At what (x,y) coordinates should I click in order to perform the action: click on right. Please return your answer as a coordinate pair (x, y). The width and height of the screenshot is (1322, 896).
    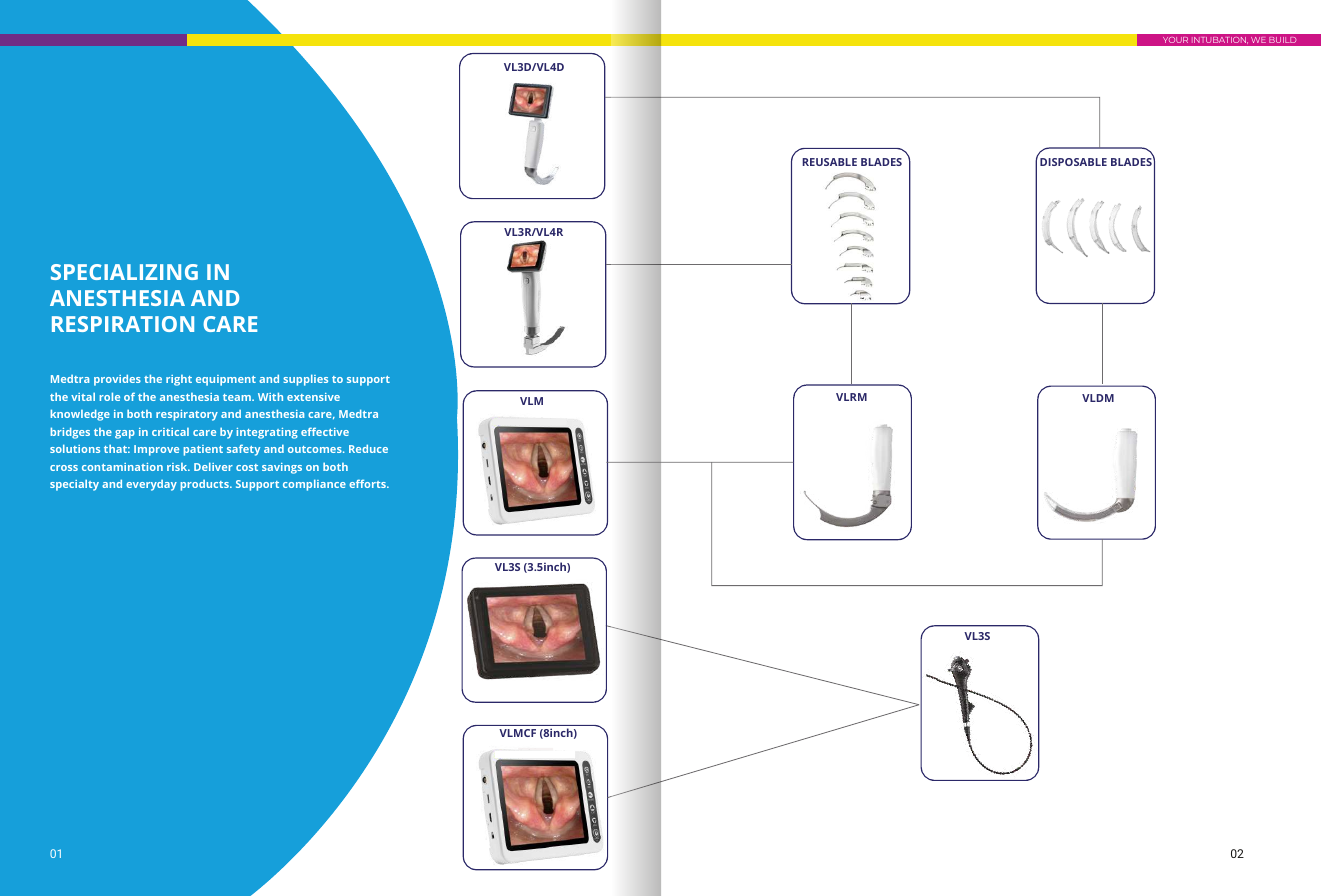
    Looking at the image, I should click on (179, 380).
